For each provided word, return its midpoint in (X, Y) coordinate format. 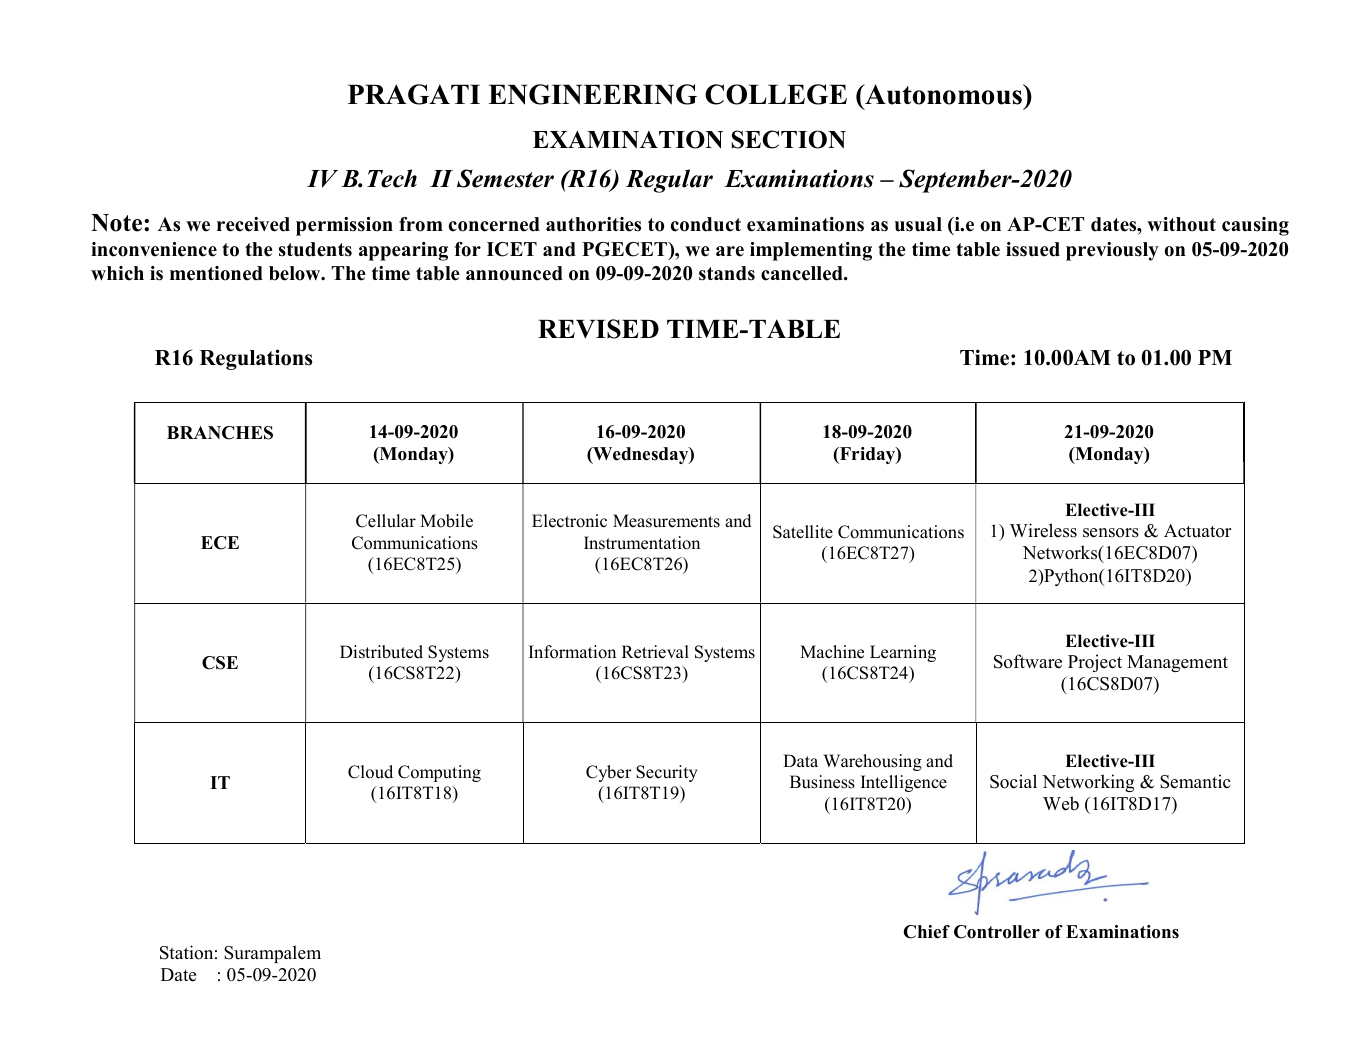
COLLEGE (776, 94)
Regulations (256, 359)
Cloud (370, 772)
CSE (220, 663)
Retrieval (655, 652)
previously (1112, 251)
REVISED (598, 329)
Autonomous (943, 94)
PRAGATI (414, 94)
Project (1095, 663)
